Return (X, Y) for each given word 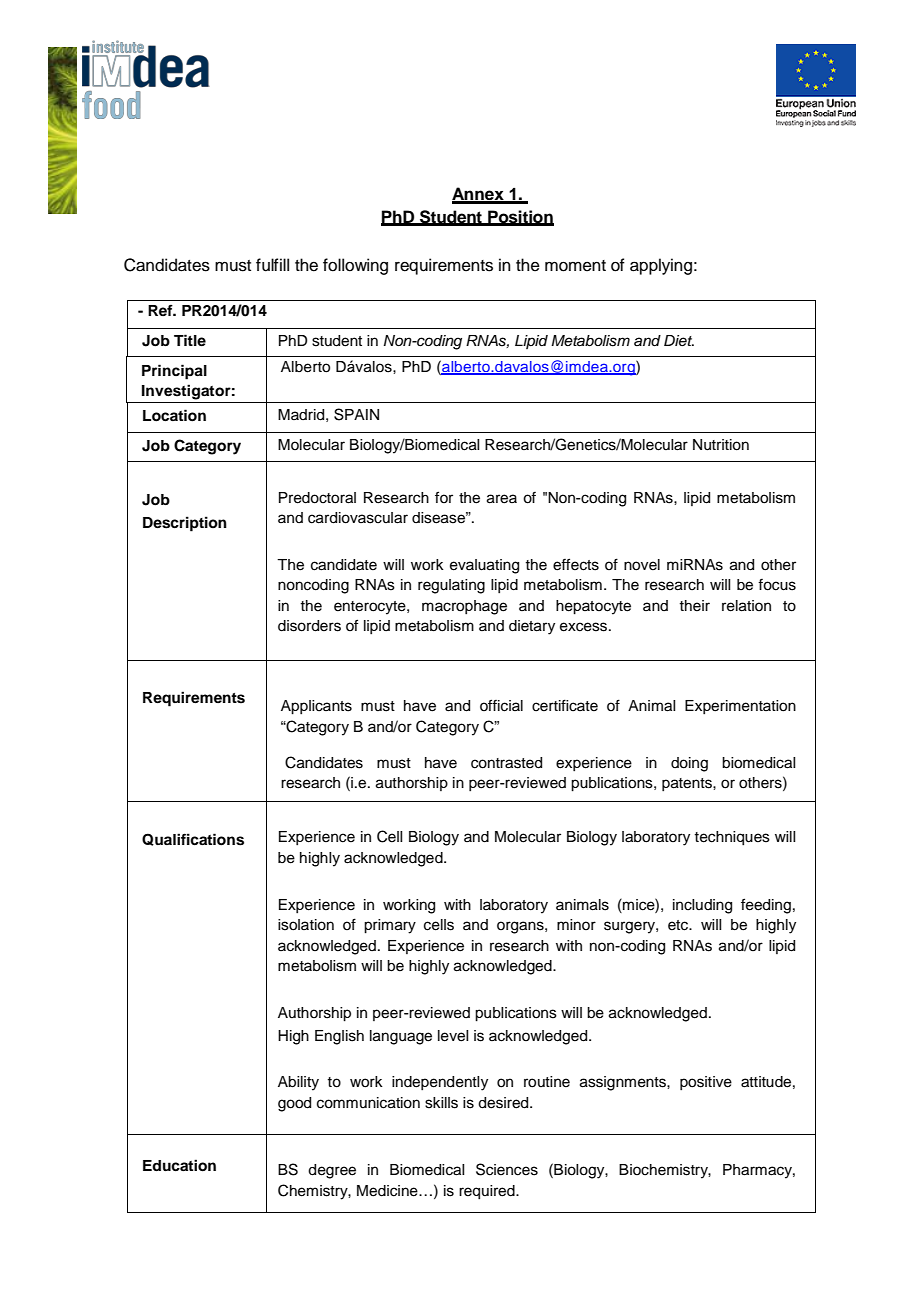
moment (575, 266)
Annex (479, 195)
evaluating (484, 566)
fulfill (272, 265)
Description (185, 524)
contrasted (506, 763)
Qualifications (193, 839)
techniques (732, 838)
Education (179, 1165)
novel (642, 565)
